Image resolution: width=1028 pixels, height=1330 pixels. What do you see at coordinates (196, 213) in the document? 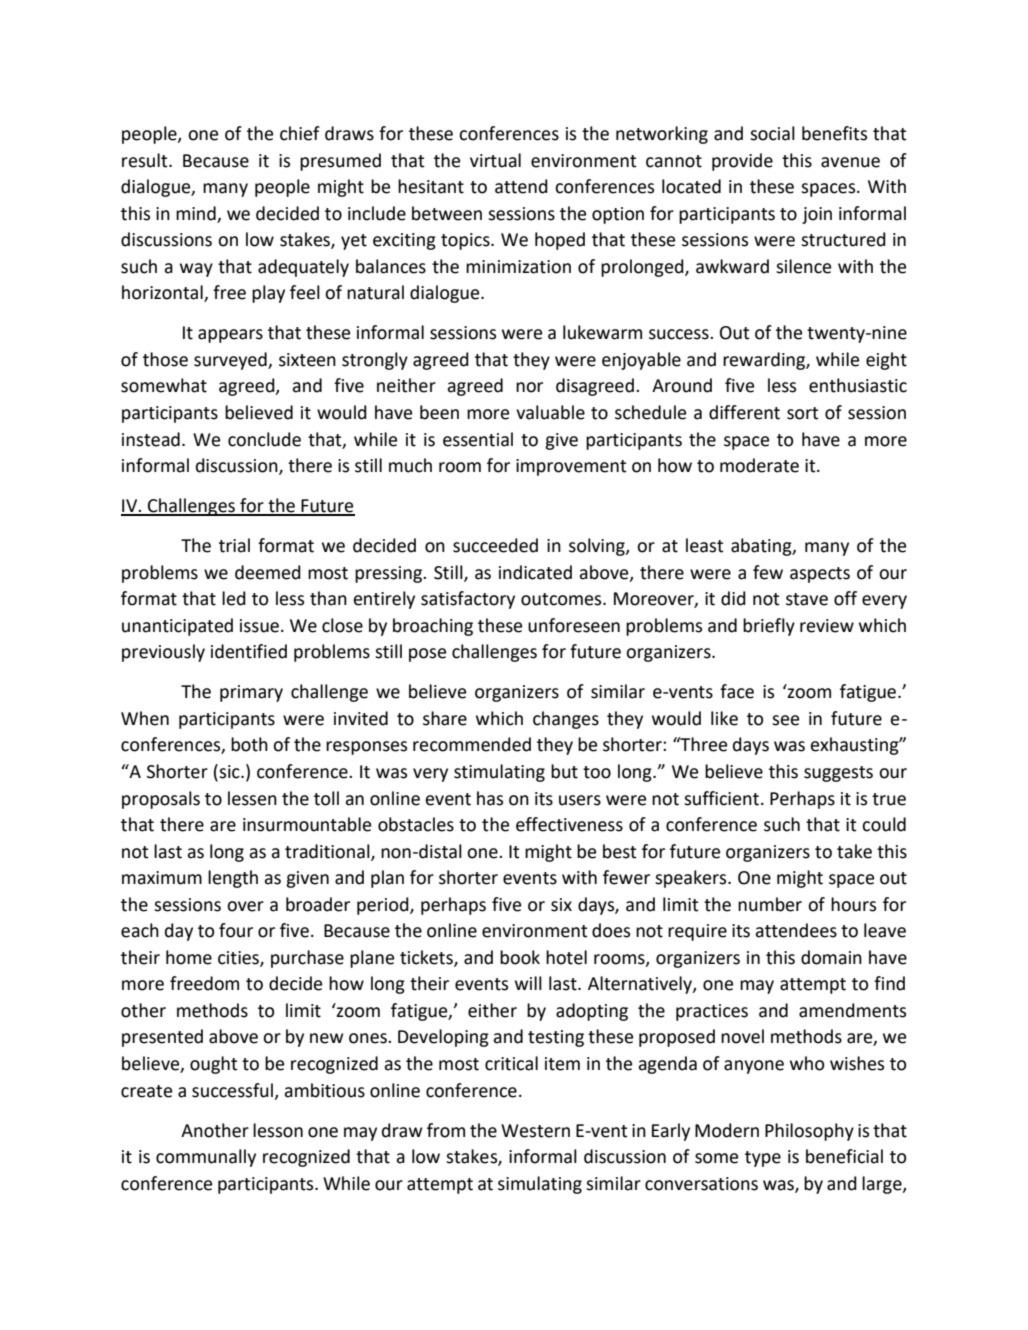
I see `mind` at bounding box center [196, 213].
